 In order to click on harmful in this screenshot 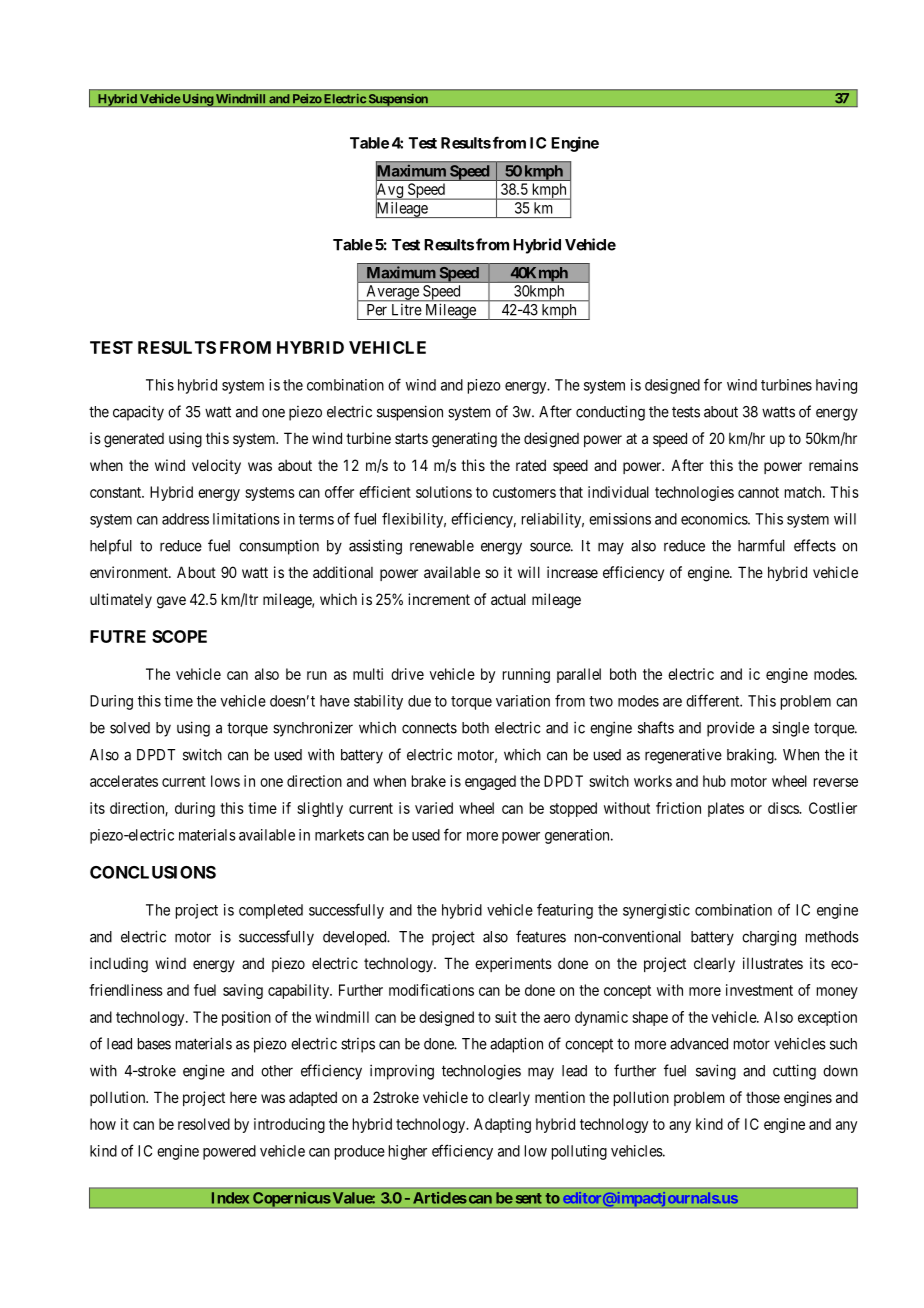, I will do `click(761, 545)`.
